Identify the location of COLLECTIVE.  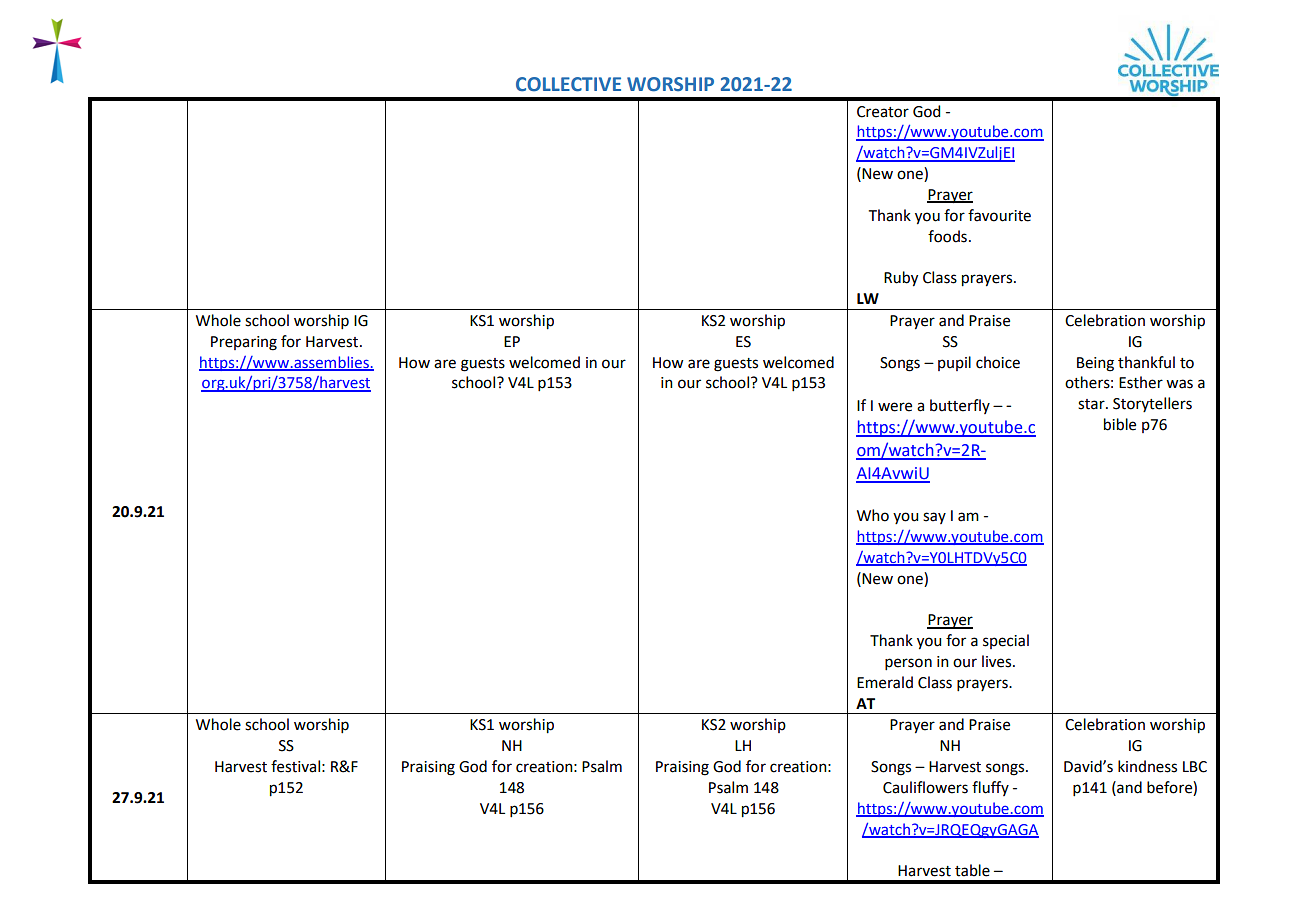
(568, 84).
